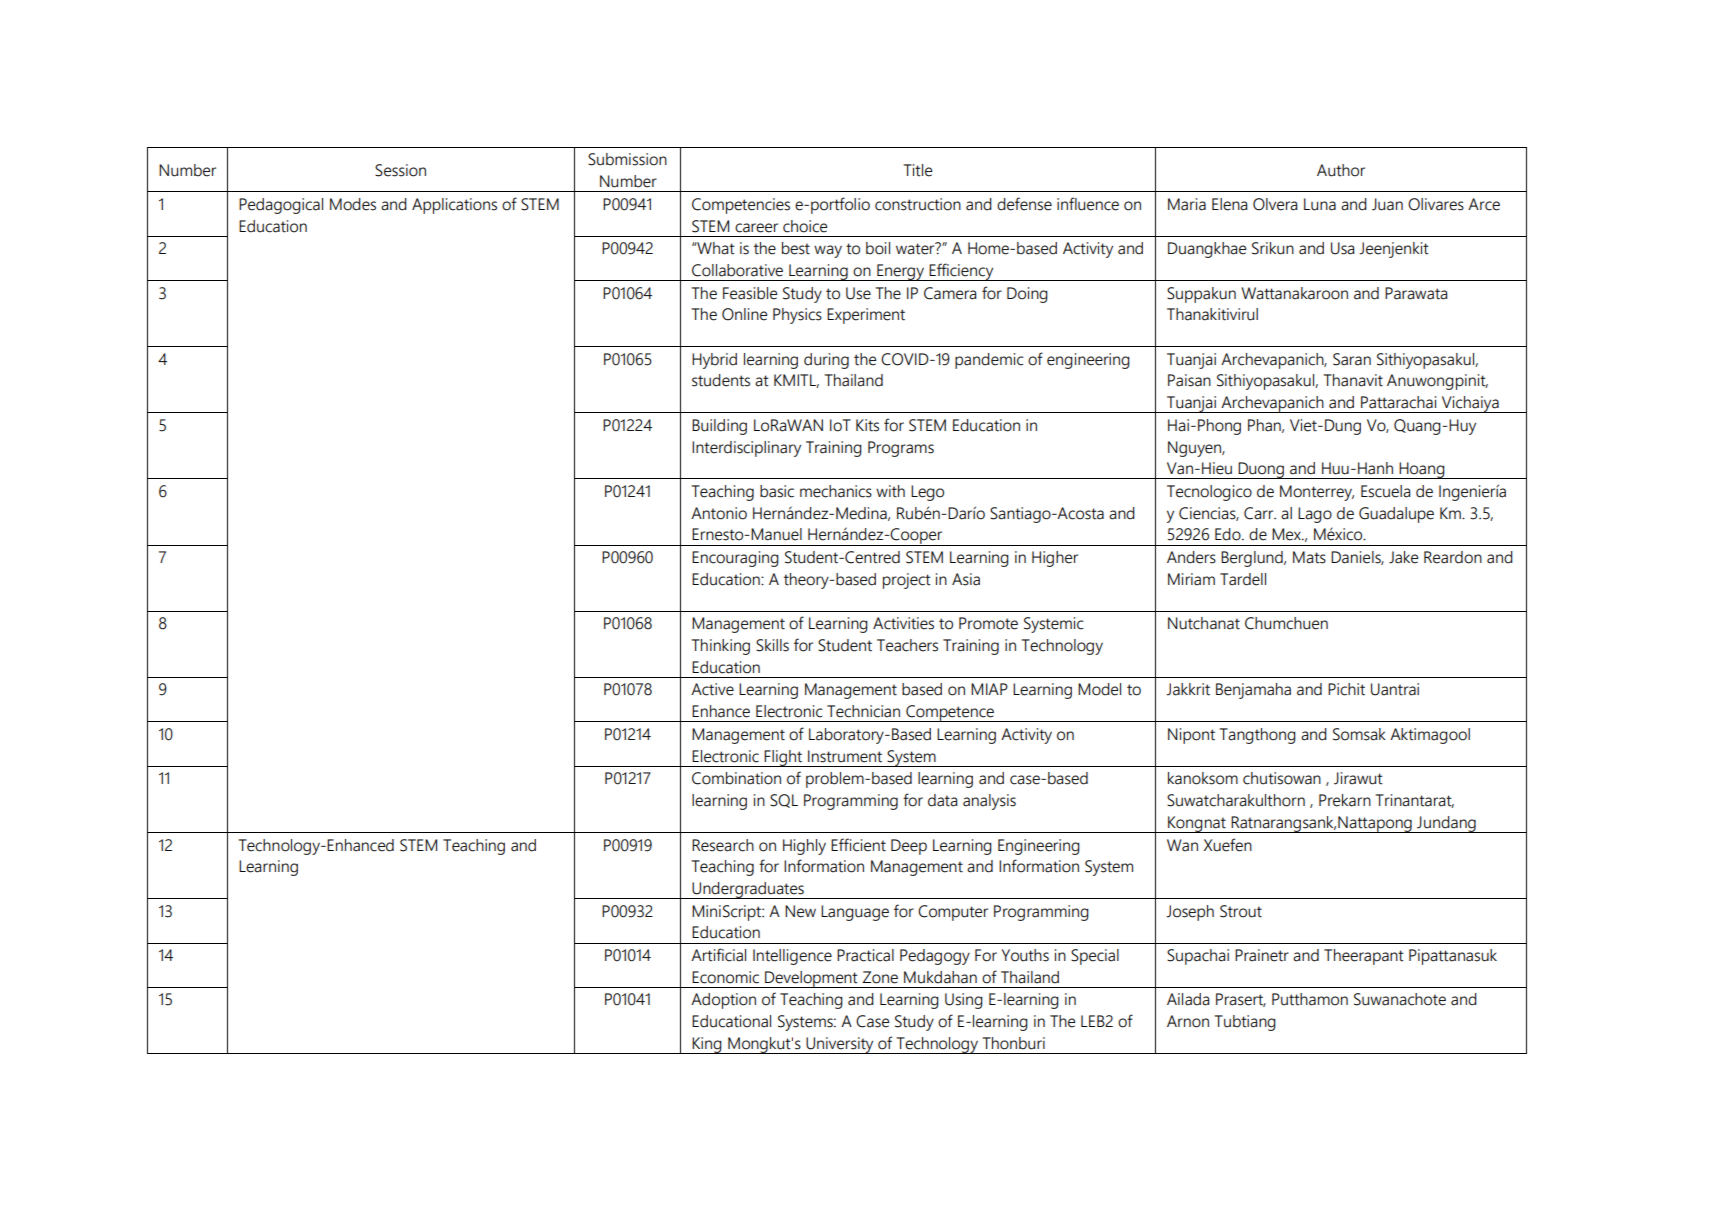 This document has height=1214, width=1717. What do you see at coordinates (918, 170) in the document?
I see `Title` at bounding box center [918, 170].
